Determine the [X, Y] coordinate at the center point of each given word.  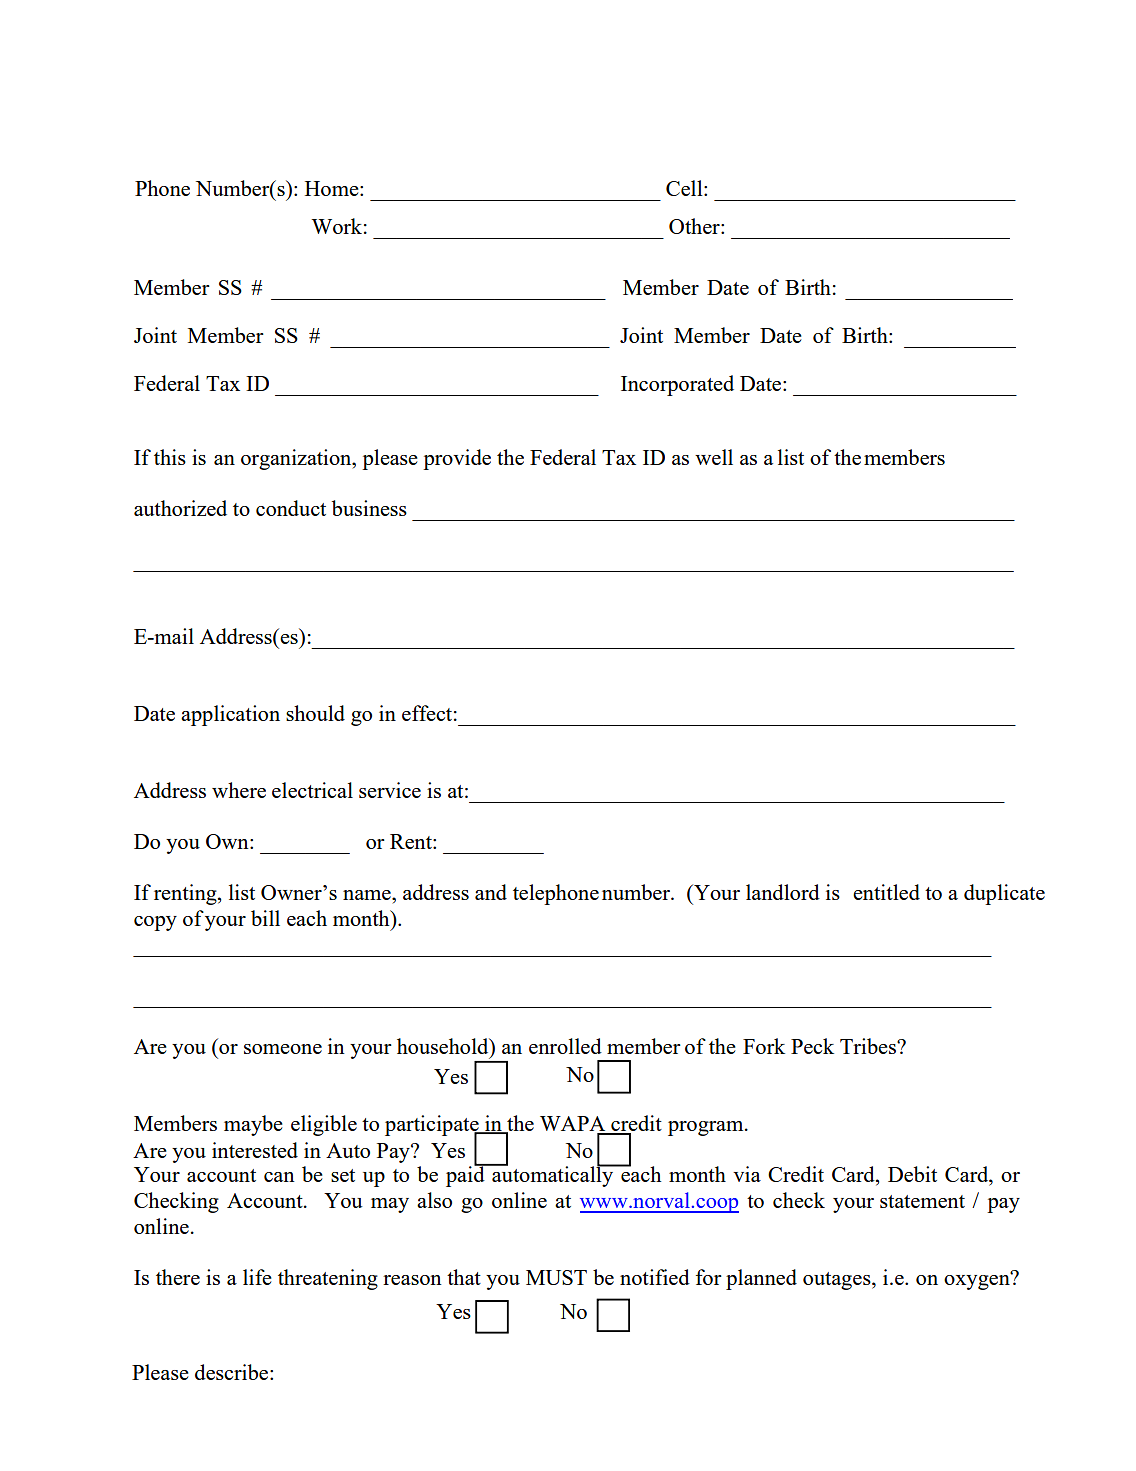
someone [283, 1049]
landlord [783, 892]
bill [265, 918]
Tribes [869, 1046]
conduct [291, 508]
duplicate [1004, 894]
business [369, 508]
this [170, 457]
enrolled [565, 1046]
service [390, 790]
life [257, 1277]
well [714, 457]
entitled [886, 892]
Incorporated [677, 385]
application [230, 715]
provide [457, 459]
